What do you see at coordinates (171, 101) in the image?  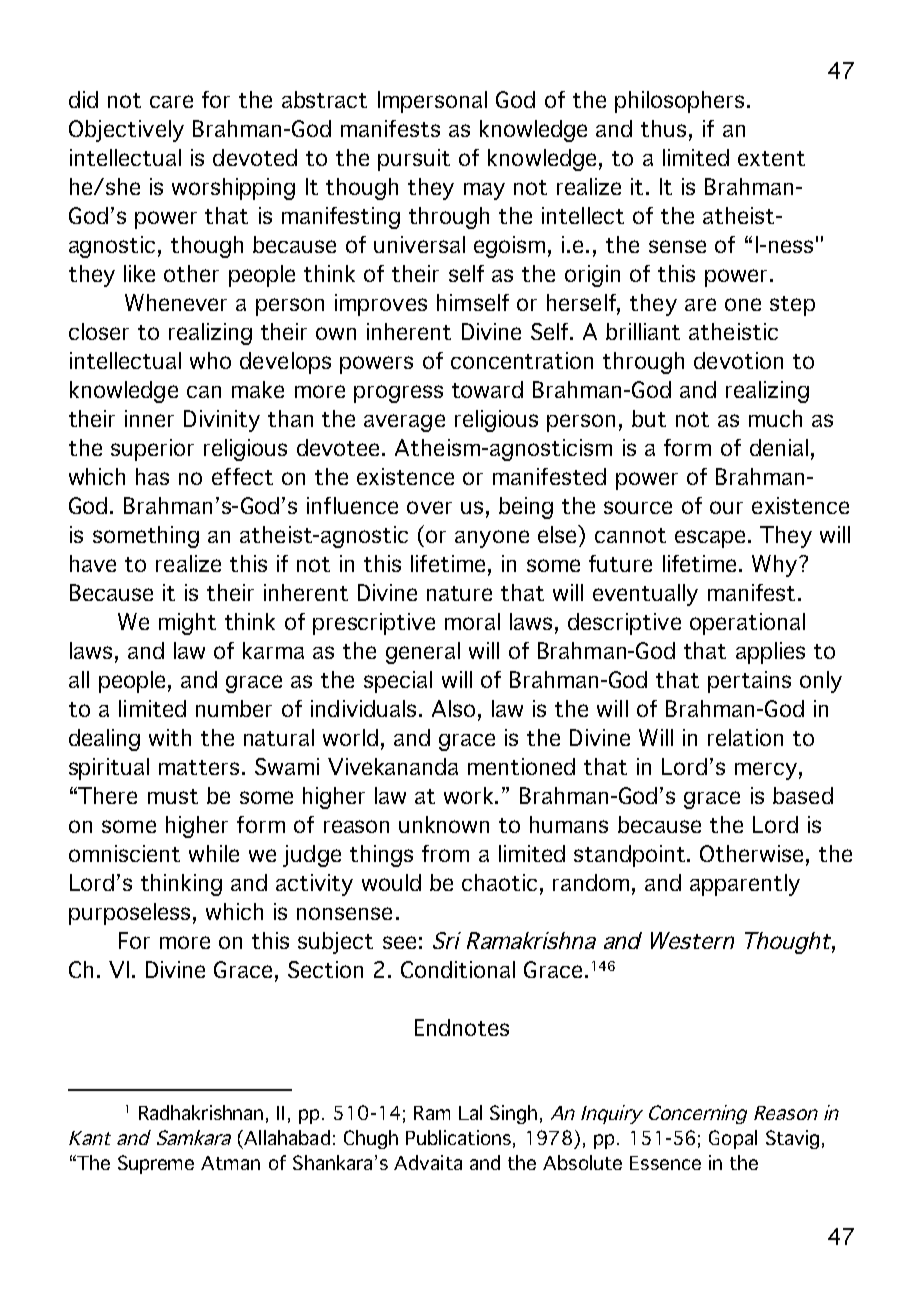 I see `care` at bounding box center [171, 101].
